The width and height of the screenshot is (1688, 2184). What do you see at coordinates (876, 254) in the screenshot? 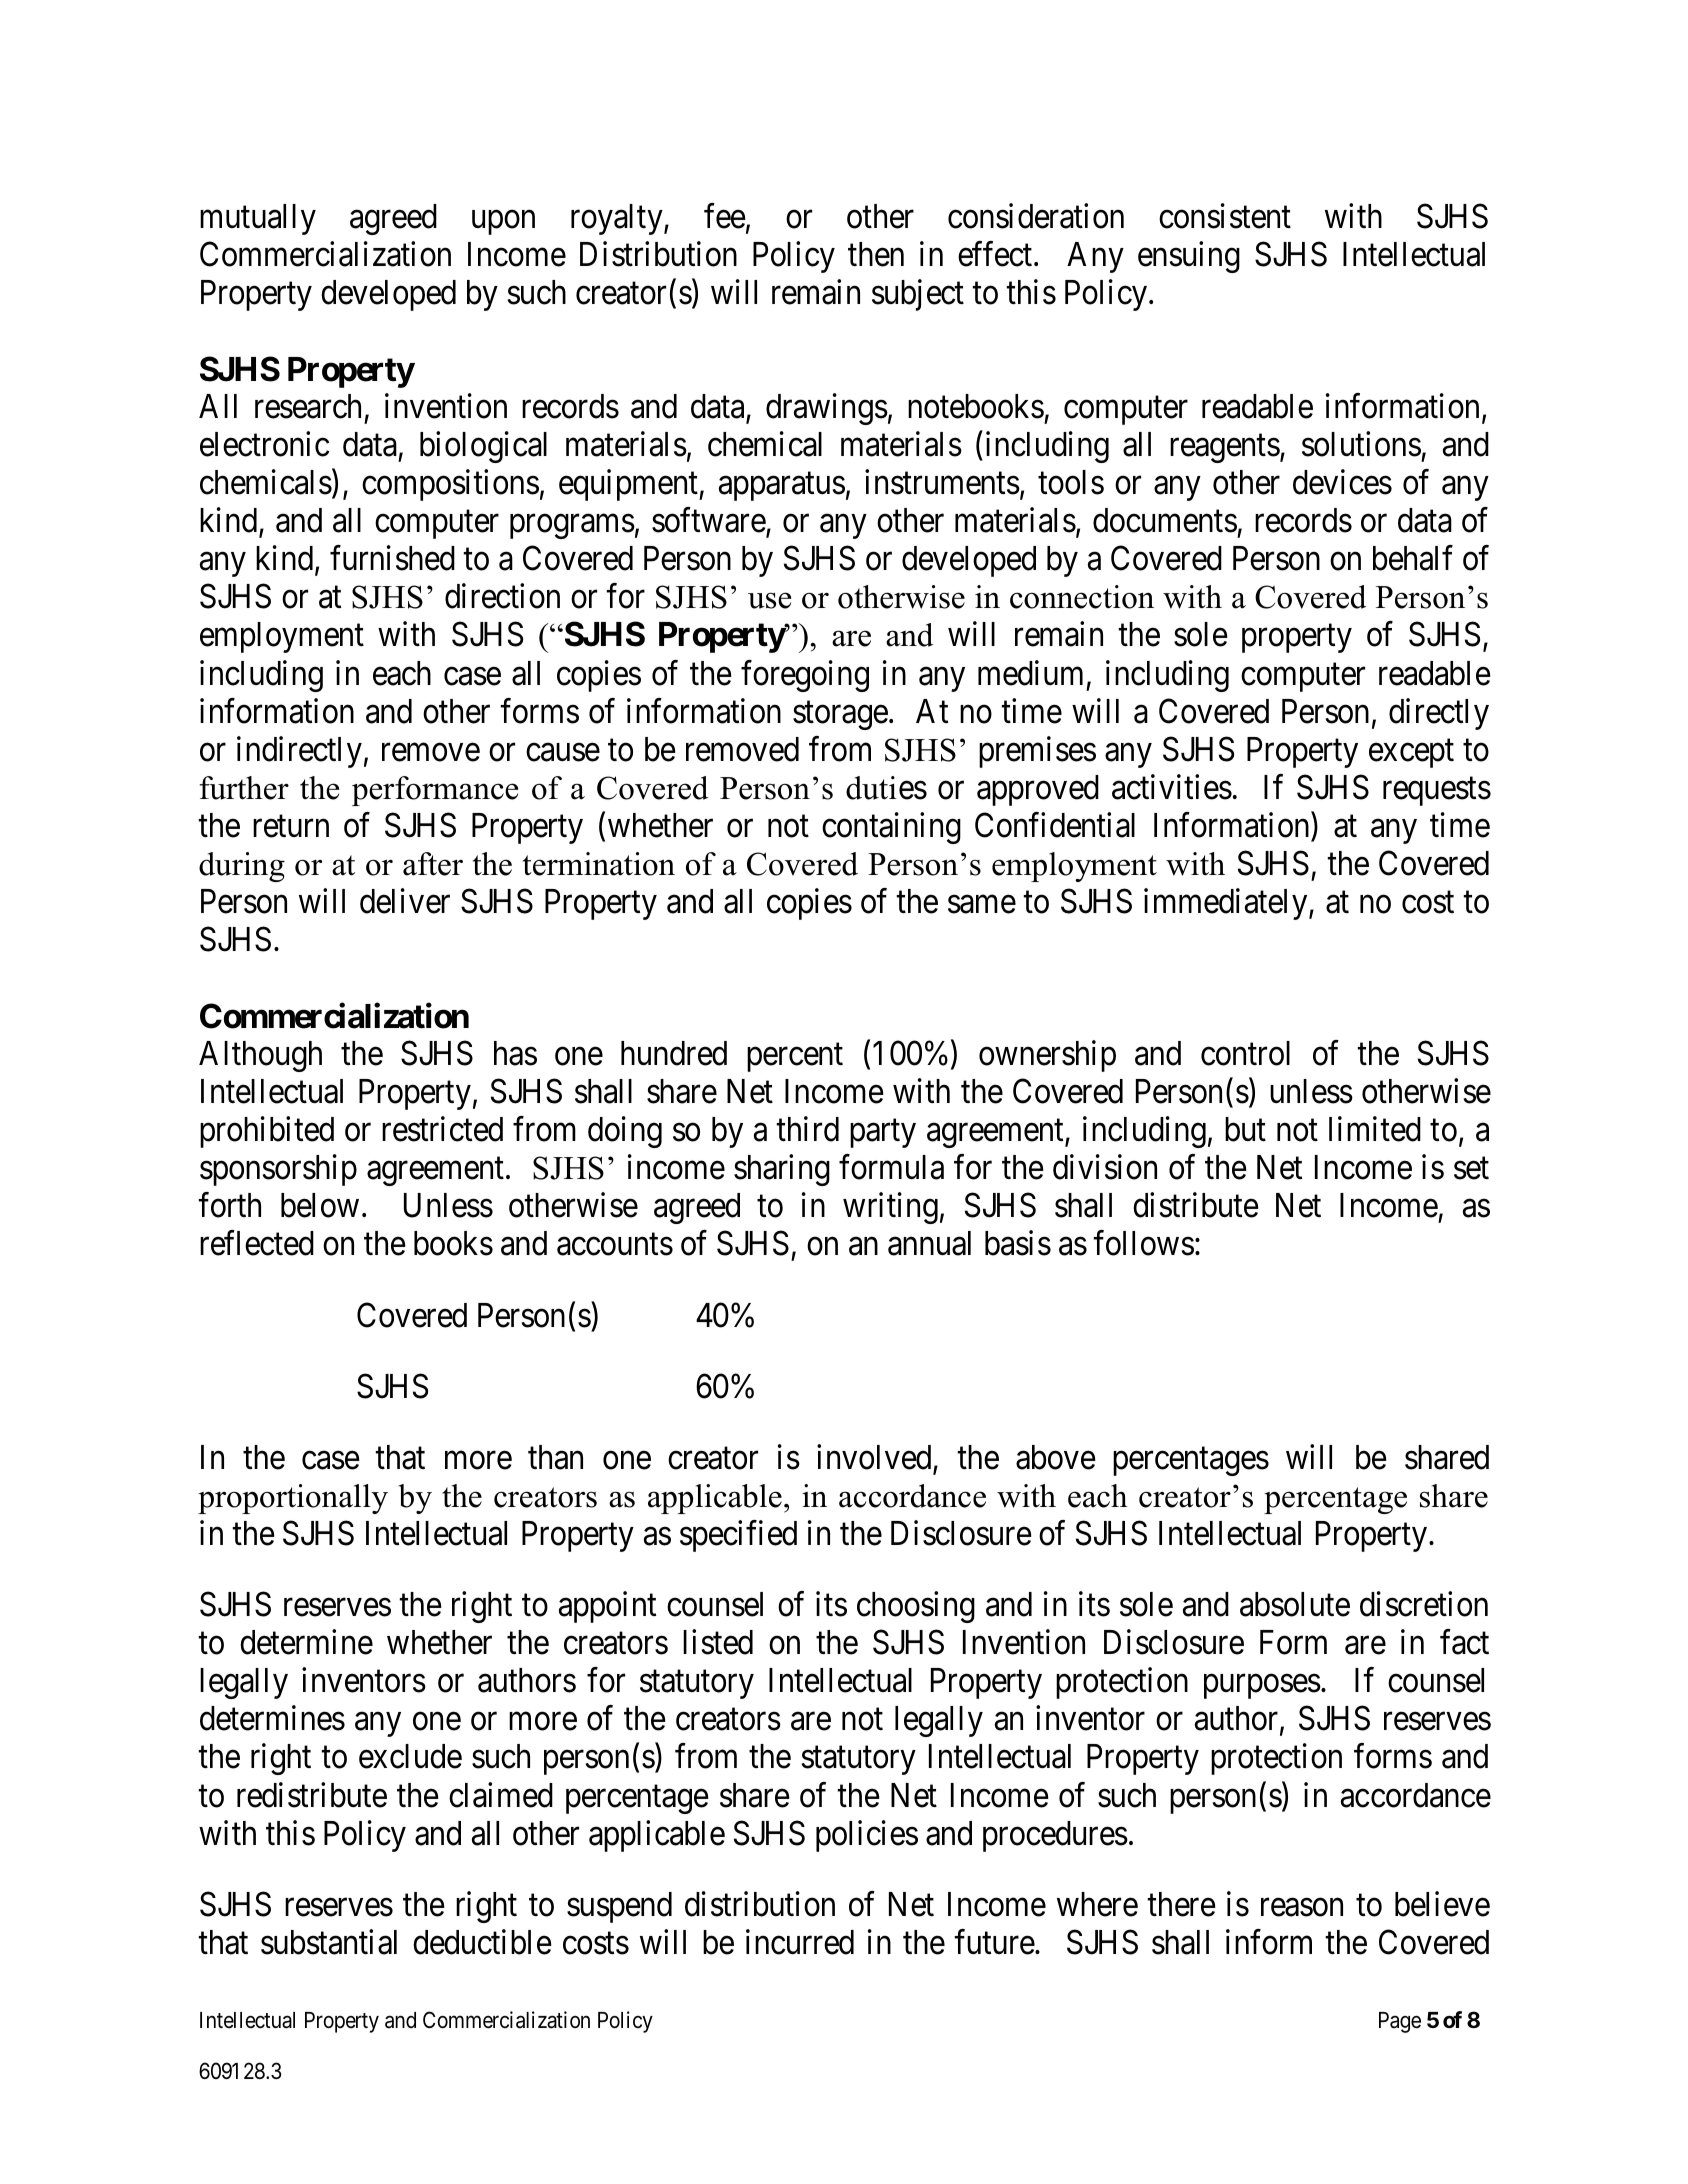
I see `then` at bounding box center [876, 254].
